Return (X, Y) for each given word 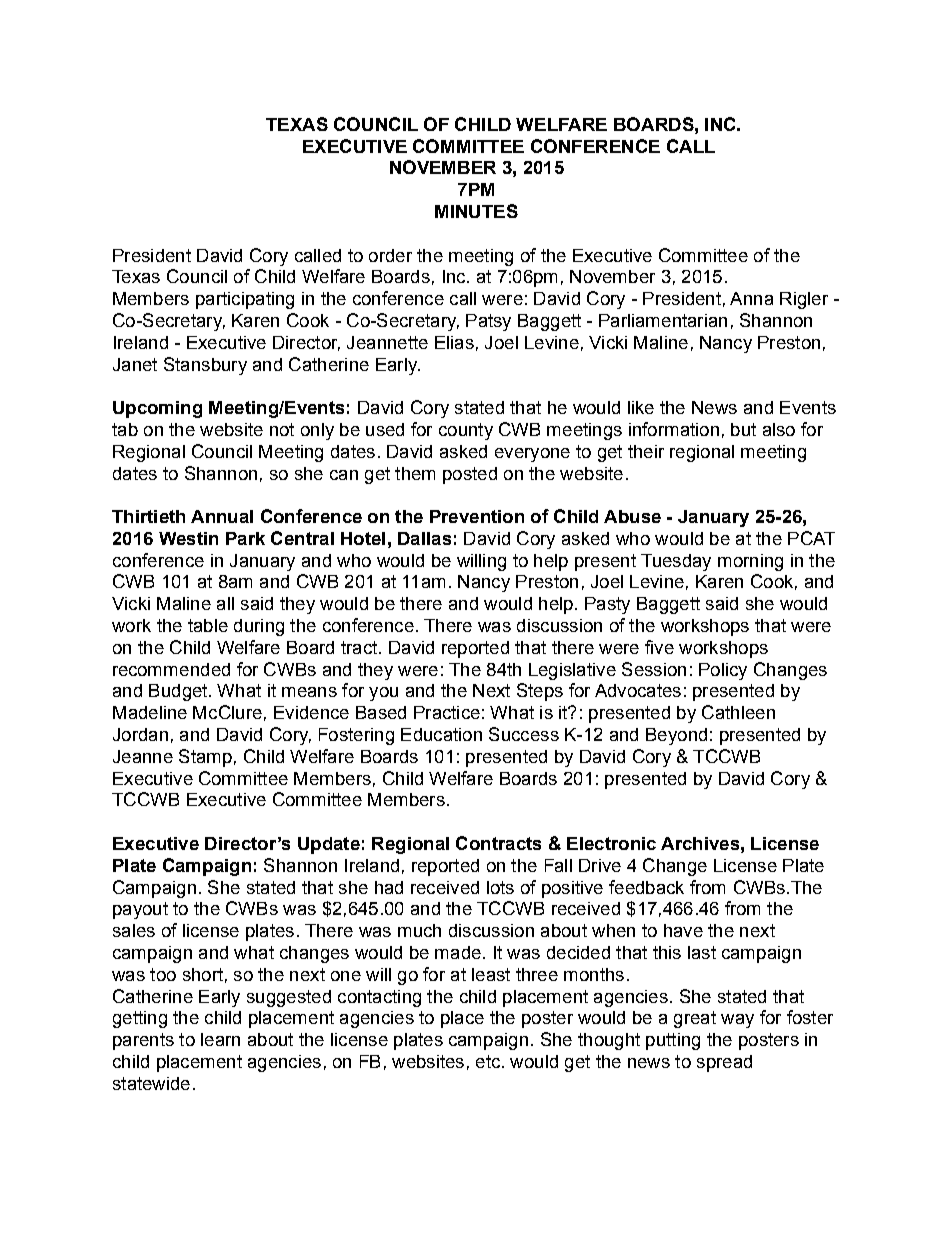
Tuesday (676, 562)
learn (220, 1039)
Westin (188, 538)
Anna (751, 298)
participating (245, 300)
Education (441, 734)
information (674, 429)
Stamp (205, 758)
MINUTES (476, 211)
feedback (646, 887)
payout (140, 910)
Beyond (676, 736)
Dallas (424, 538)
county (466, 431)
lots (500, 887)
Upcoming (157, 409)
